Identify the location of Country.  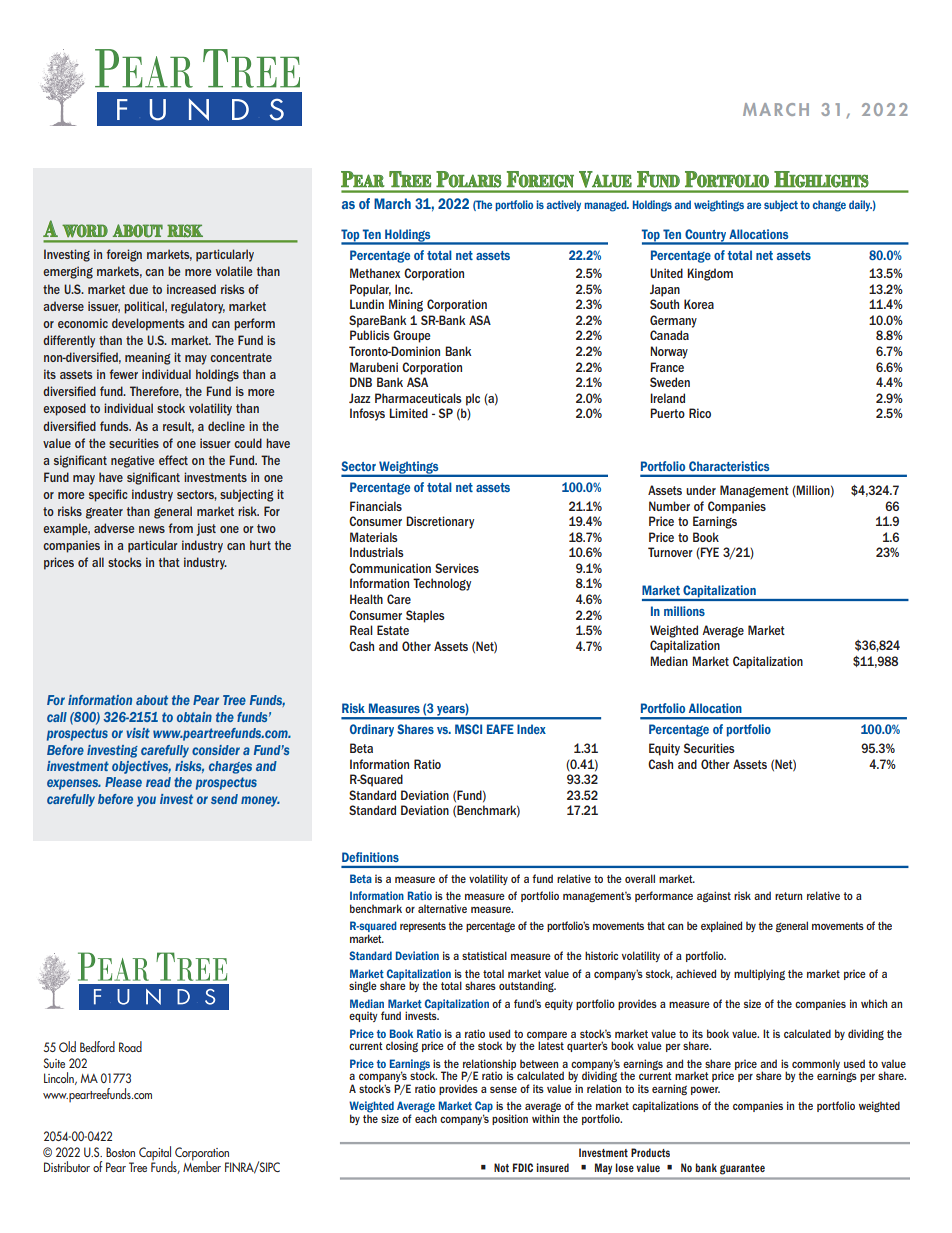
(705, 236).
